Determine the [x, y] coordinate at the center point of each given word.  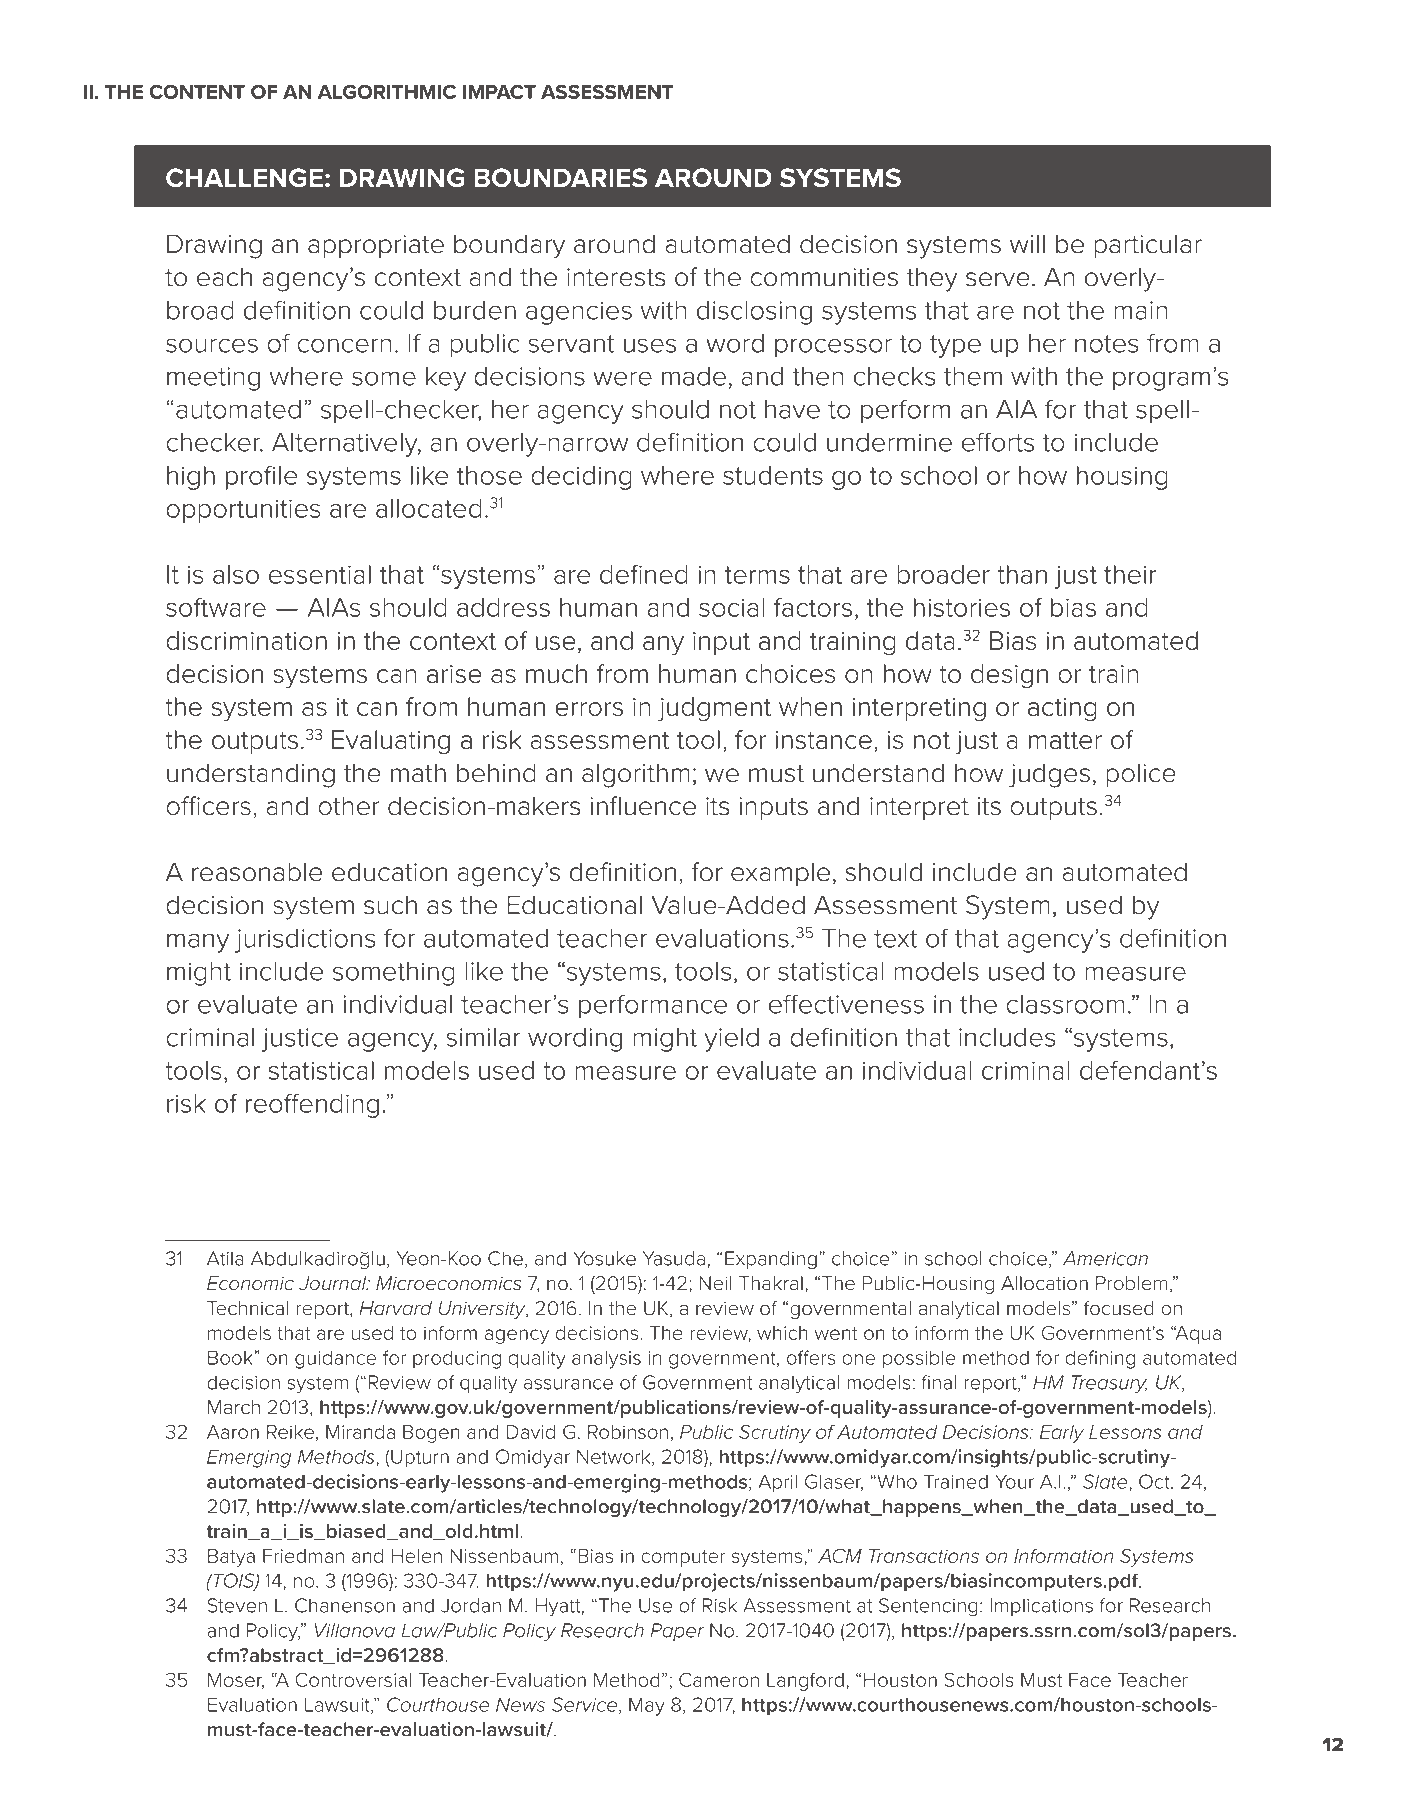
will [1027, 243]
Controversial [353, 1679]
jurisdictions [305, 941]
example [780, 874]
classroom [1065, 1004]
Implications [1041, 1607]
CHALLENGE [244, 178]
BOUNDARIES [560, 178]
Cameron [719, 1679]
